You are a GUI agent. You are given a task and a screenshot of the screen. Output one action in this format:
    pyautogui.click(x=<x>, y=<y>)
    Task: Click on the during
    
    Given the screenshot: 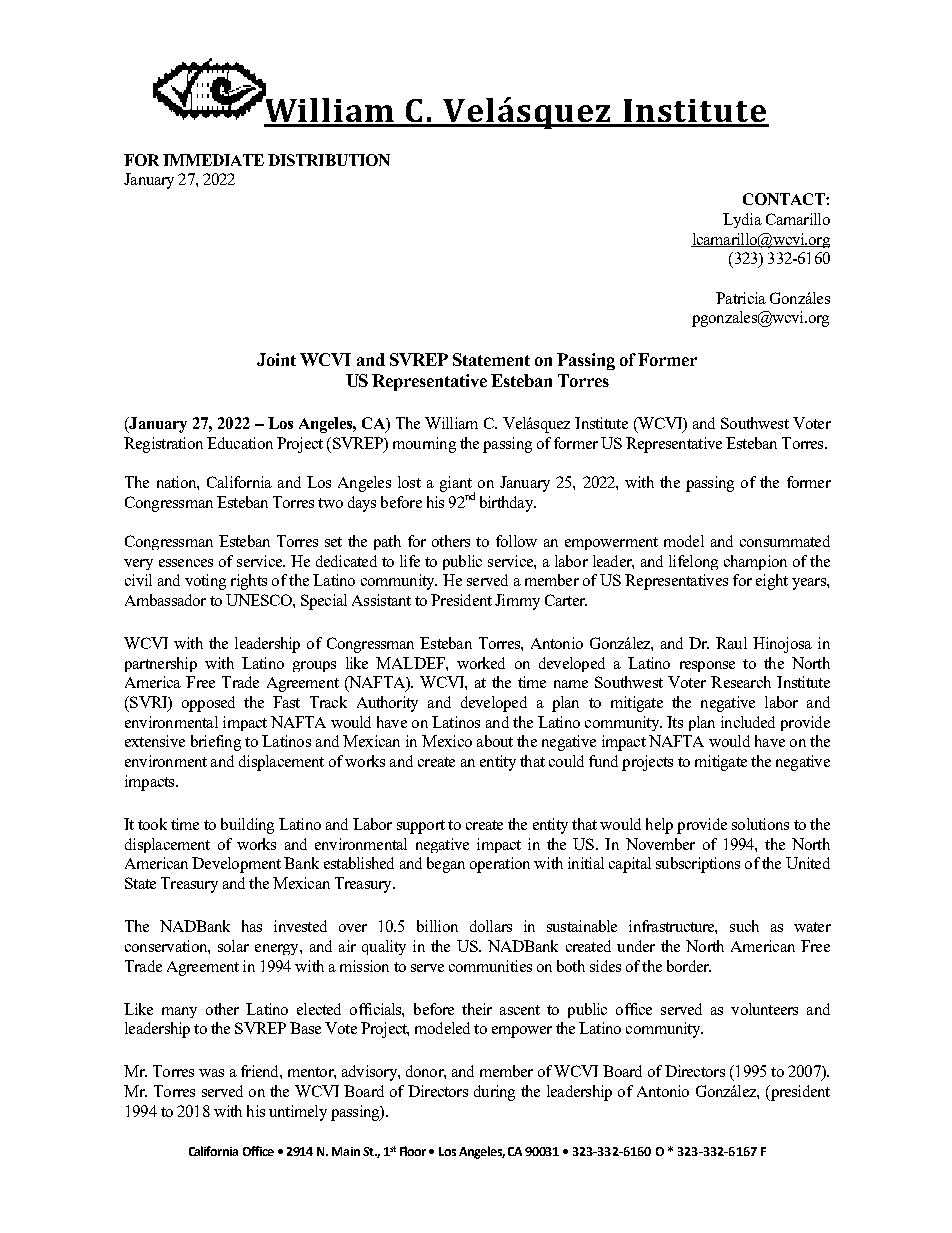 What is the action you would take?
    pyautogui.click(x=494, y=1093)
